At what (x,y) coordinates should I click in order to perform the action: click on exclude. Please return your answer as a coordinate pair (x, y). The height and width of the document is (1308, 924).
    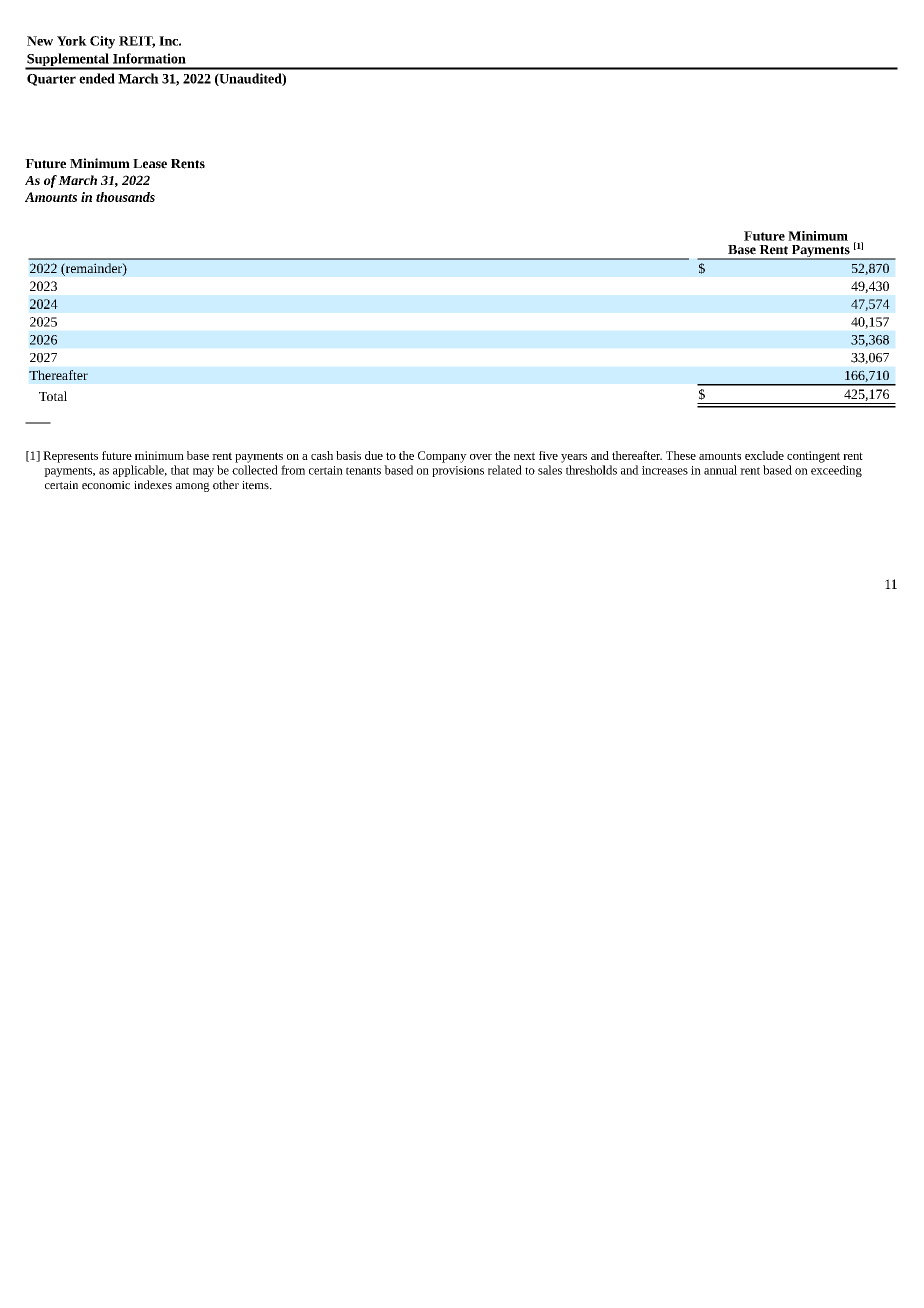
    Looking at the image, I should click on (764, 455).
